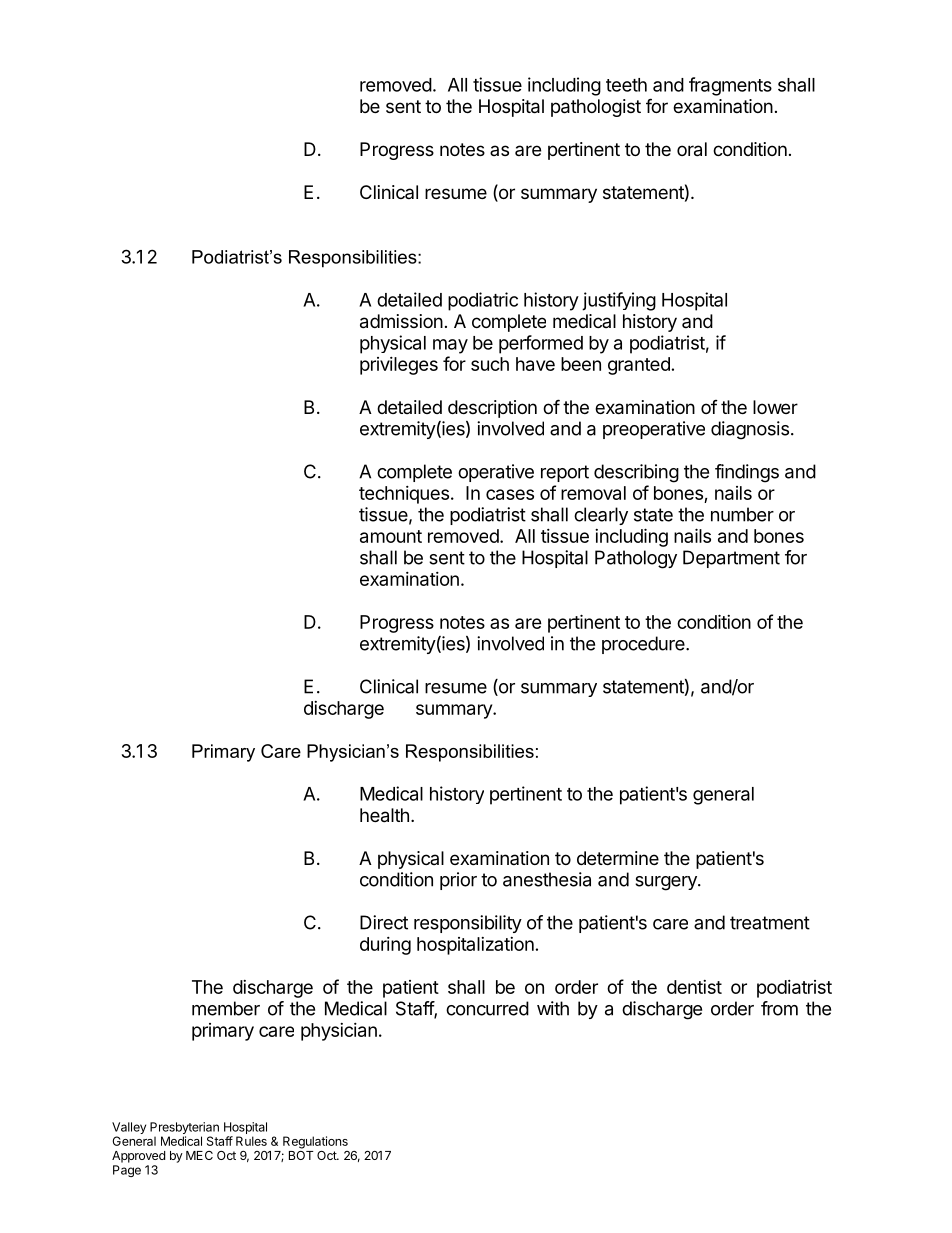 The image size is (952, 1233). Describe the element at coordinates (596, 108) in the document. I see `pathologist` at that location.
